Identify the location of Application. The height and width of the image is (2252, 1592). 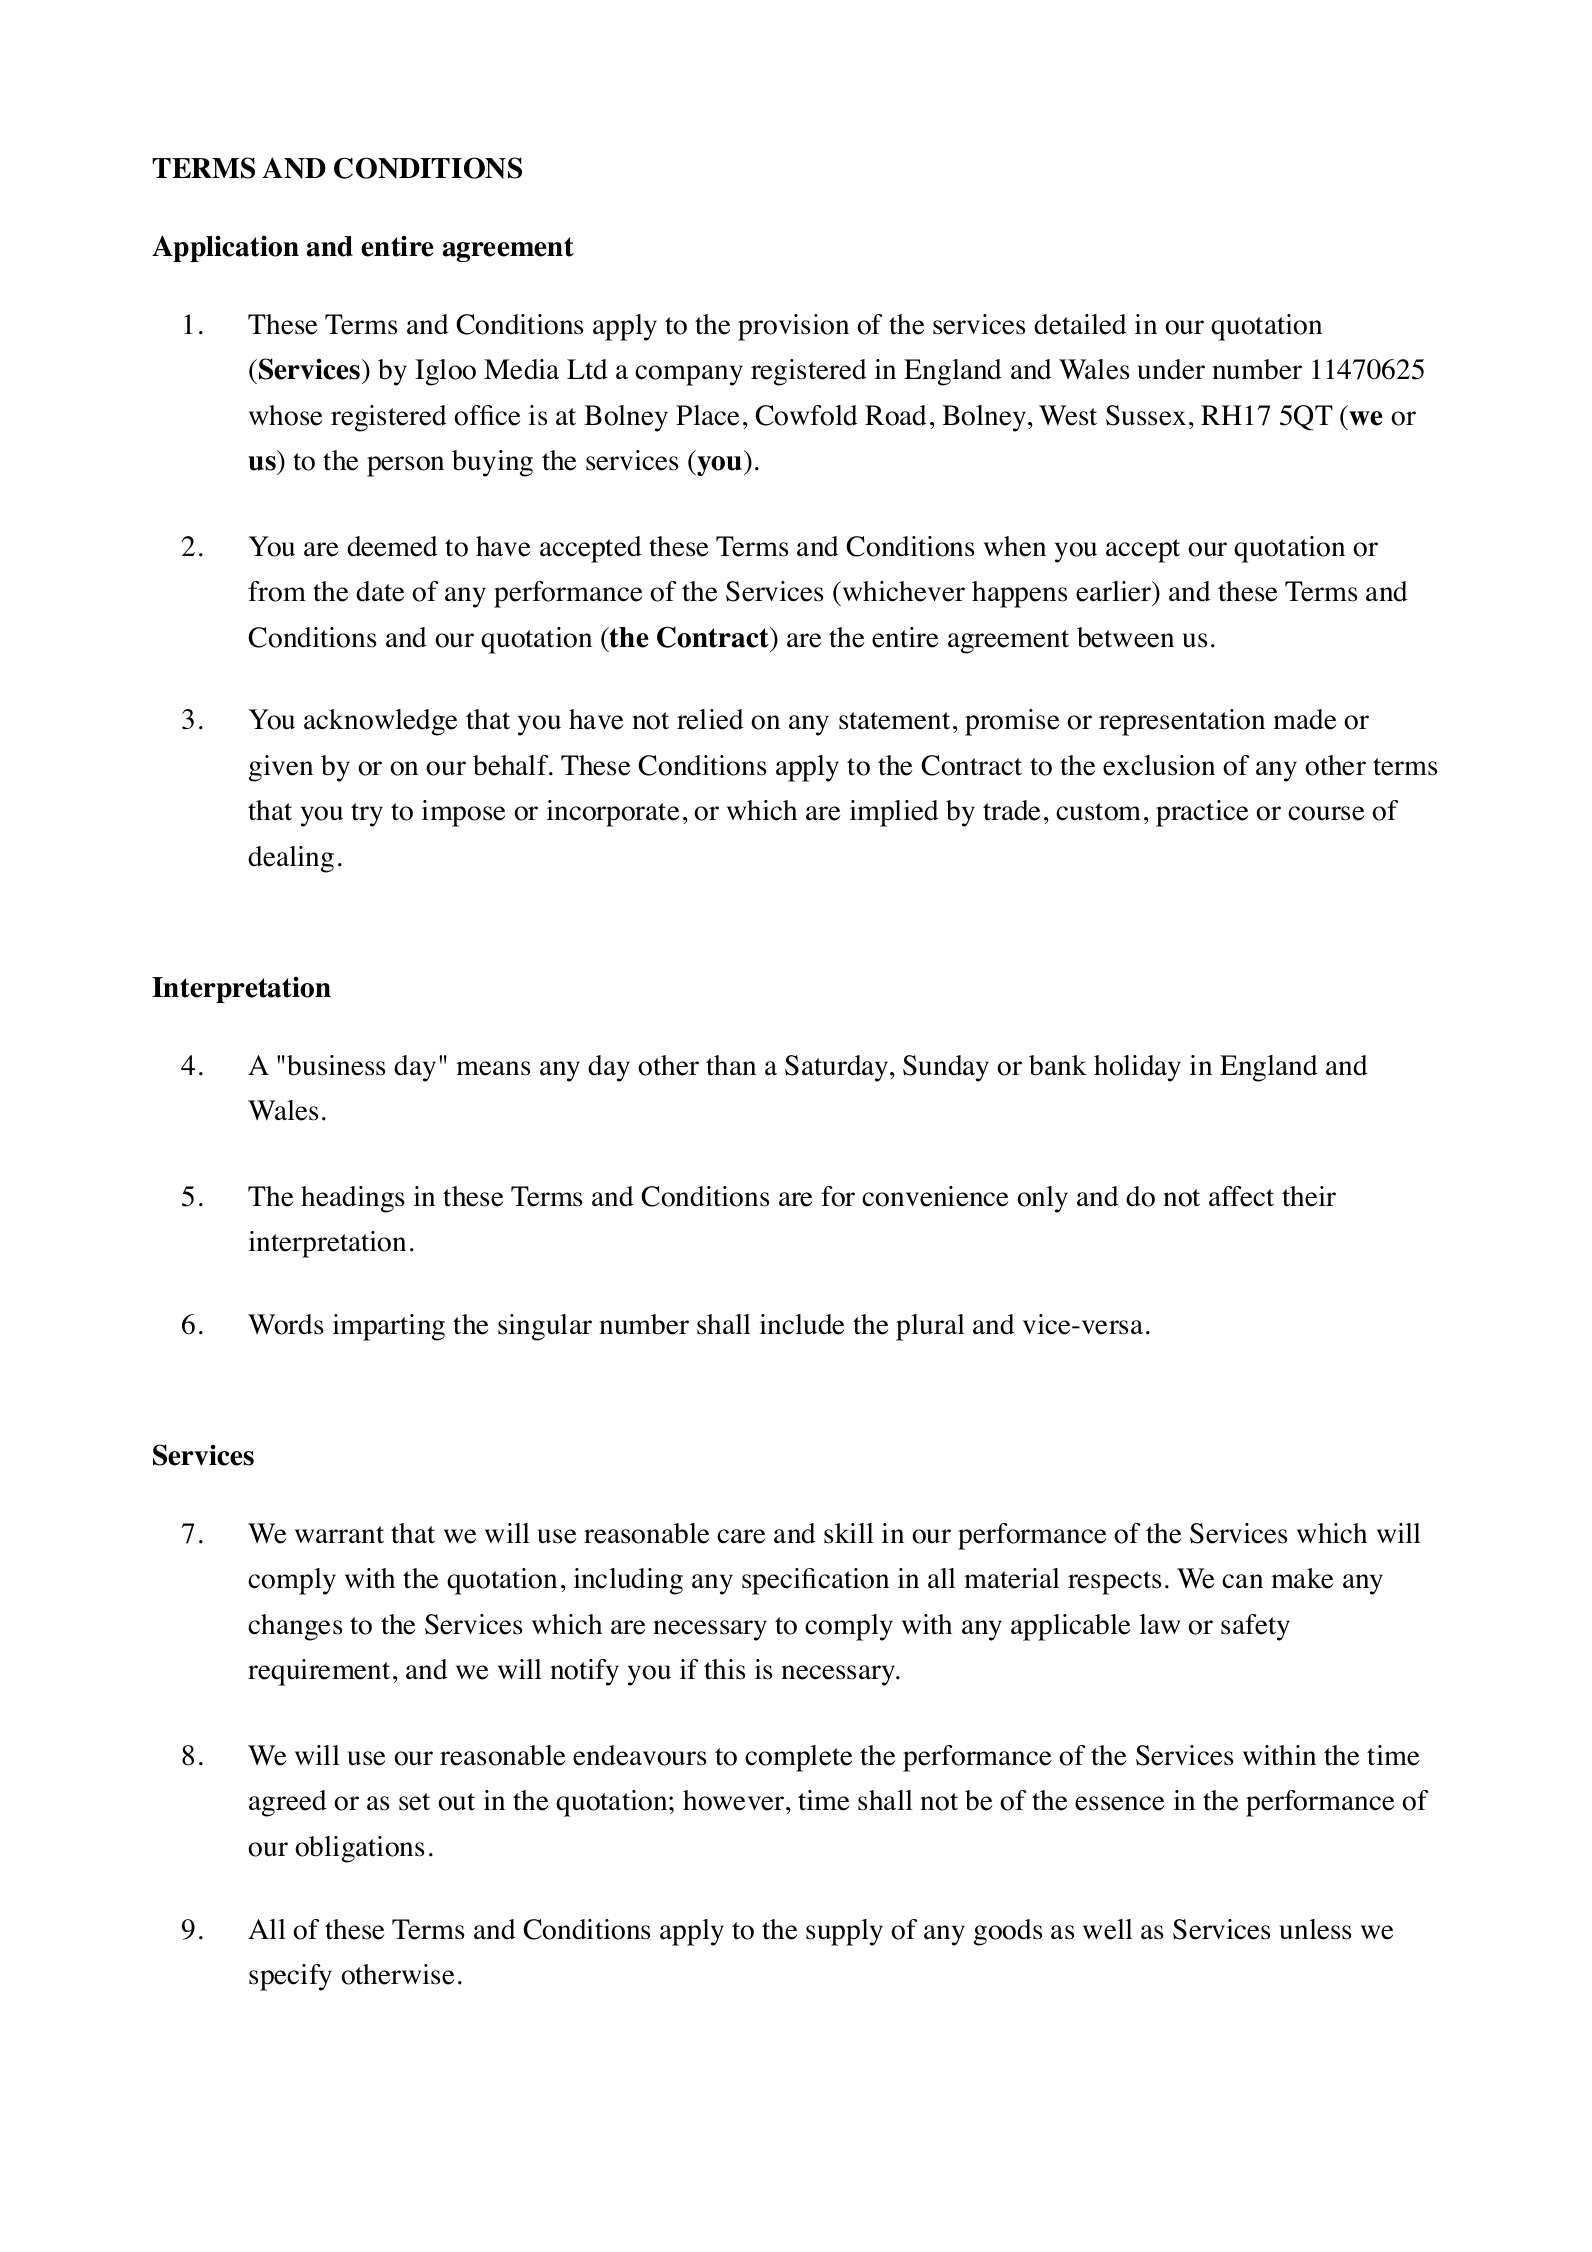
(225, 248).
